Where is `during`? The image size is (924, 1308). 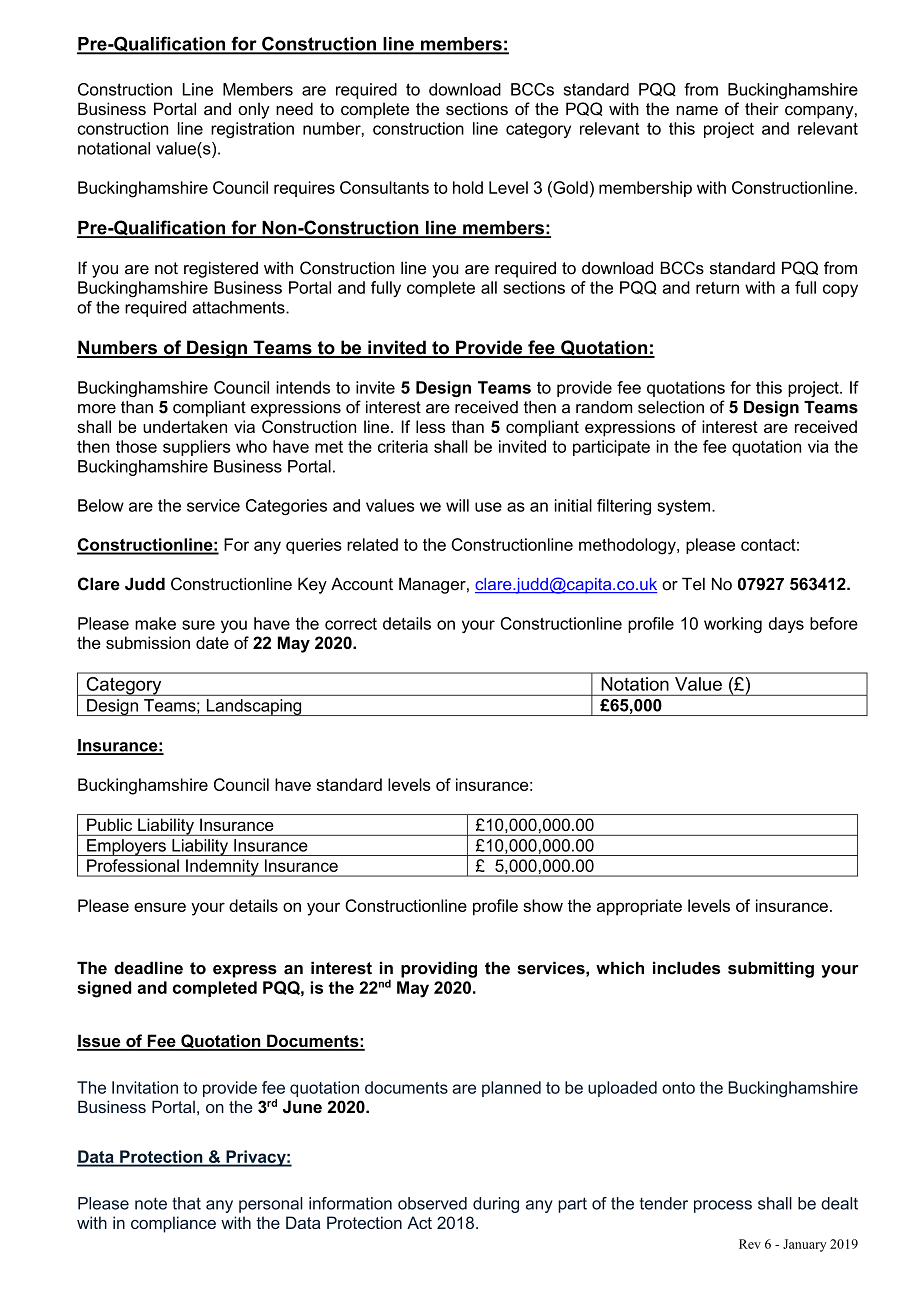 during is located at coordinates (496, 1205).
